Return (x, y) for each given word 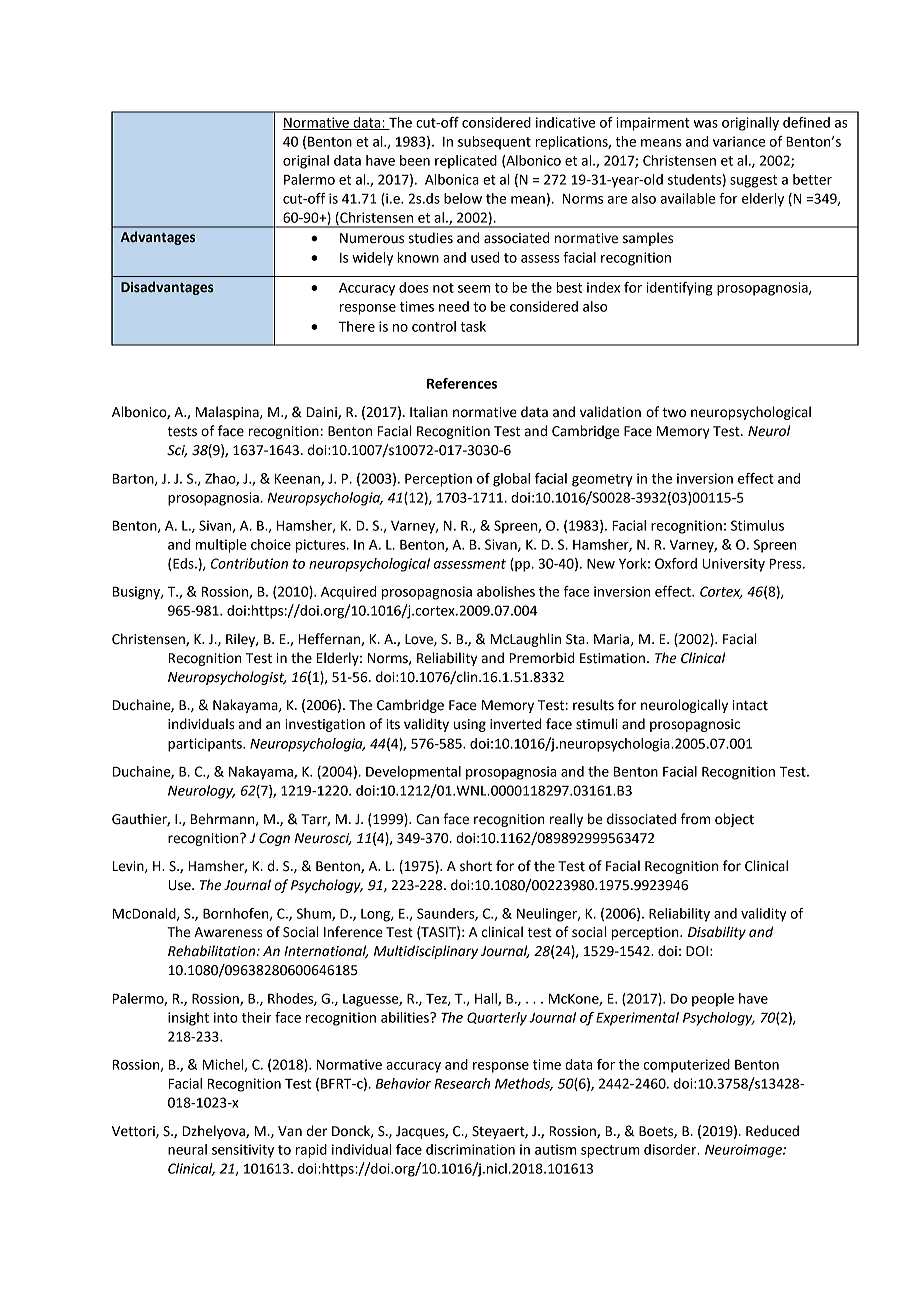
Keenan (298, 480)
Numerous (372, 238)
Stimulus (757, 525)
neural (187, 1149)
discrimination (470, 1149)
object (734, 820)
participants (206, 745)
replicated (466, 162)
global (511, 480)
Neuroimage (744, 1151)
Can (427, 819)
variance (739, 141)
